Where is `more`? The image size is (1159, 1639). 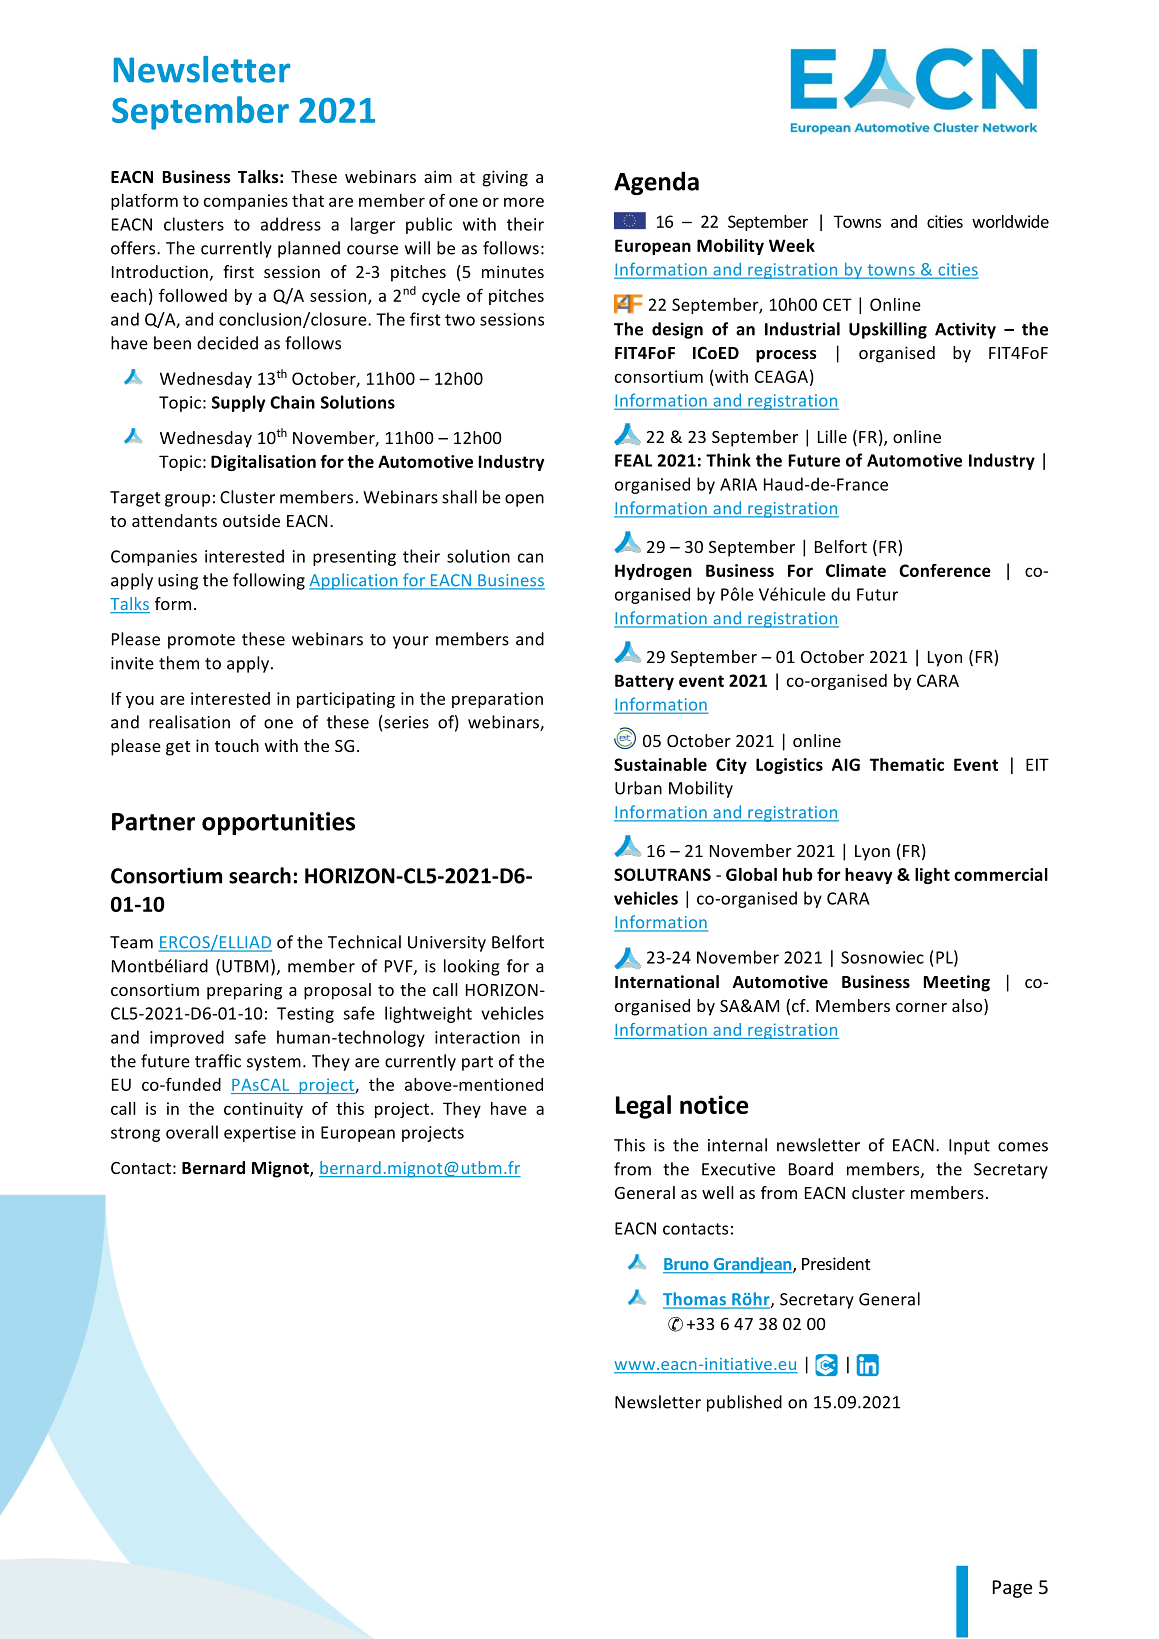 more is located at coordinates (524, 202).
